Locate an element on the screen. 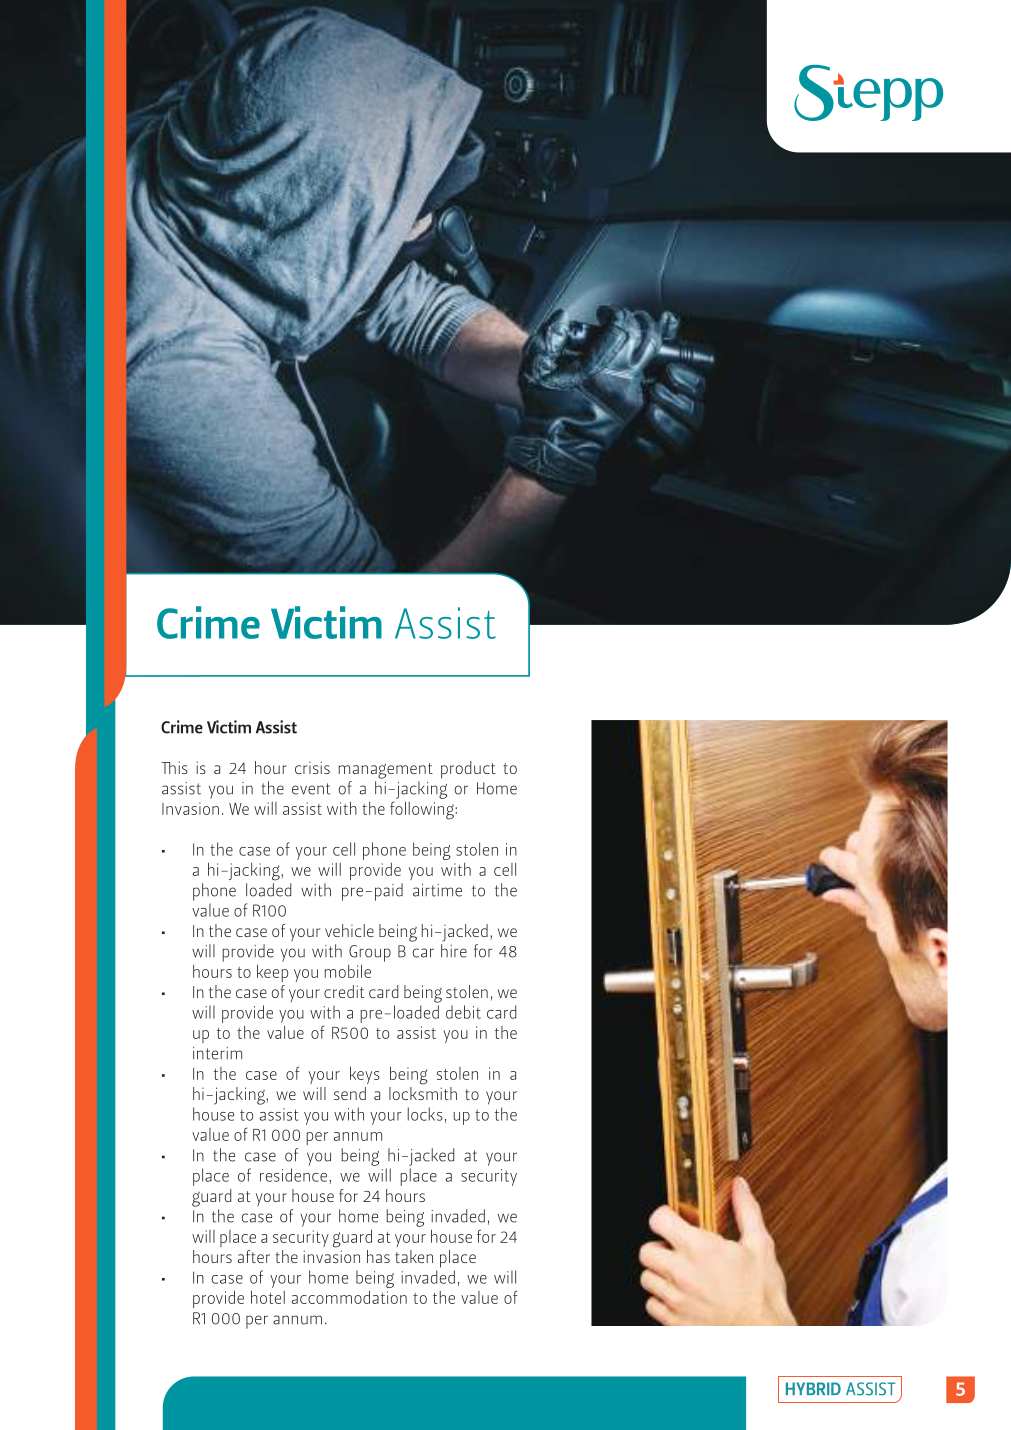 The height and width of the screenshot is (1430, 1011). debit is located at coordinates (463, 1012).
